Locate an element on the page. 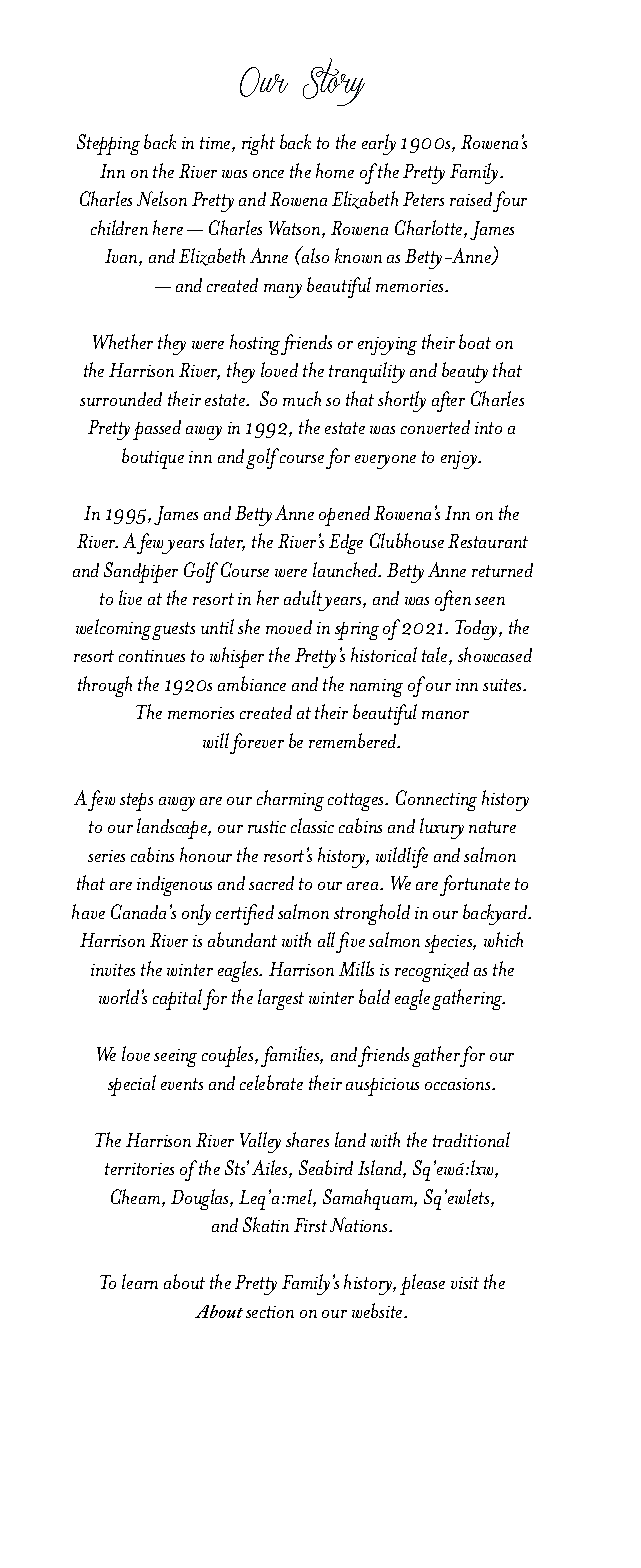 The image size is (641, 1568). adult is located at coordinates (303, 597).
